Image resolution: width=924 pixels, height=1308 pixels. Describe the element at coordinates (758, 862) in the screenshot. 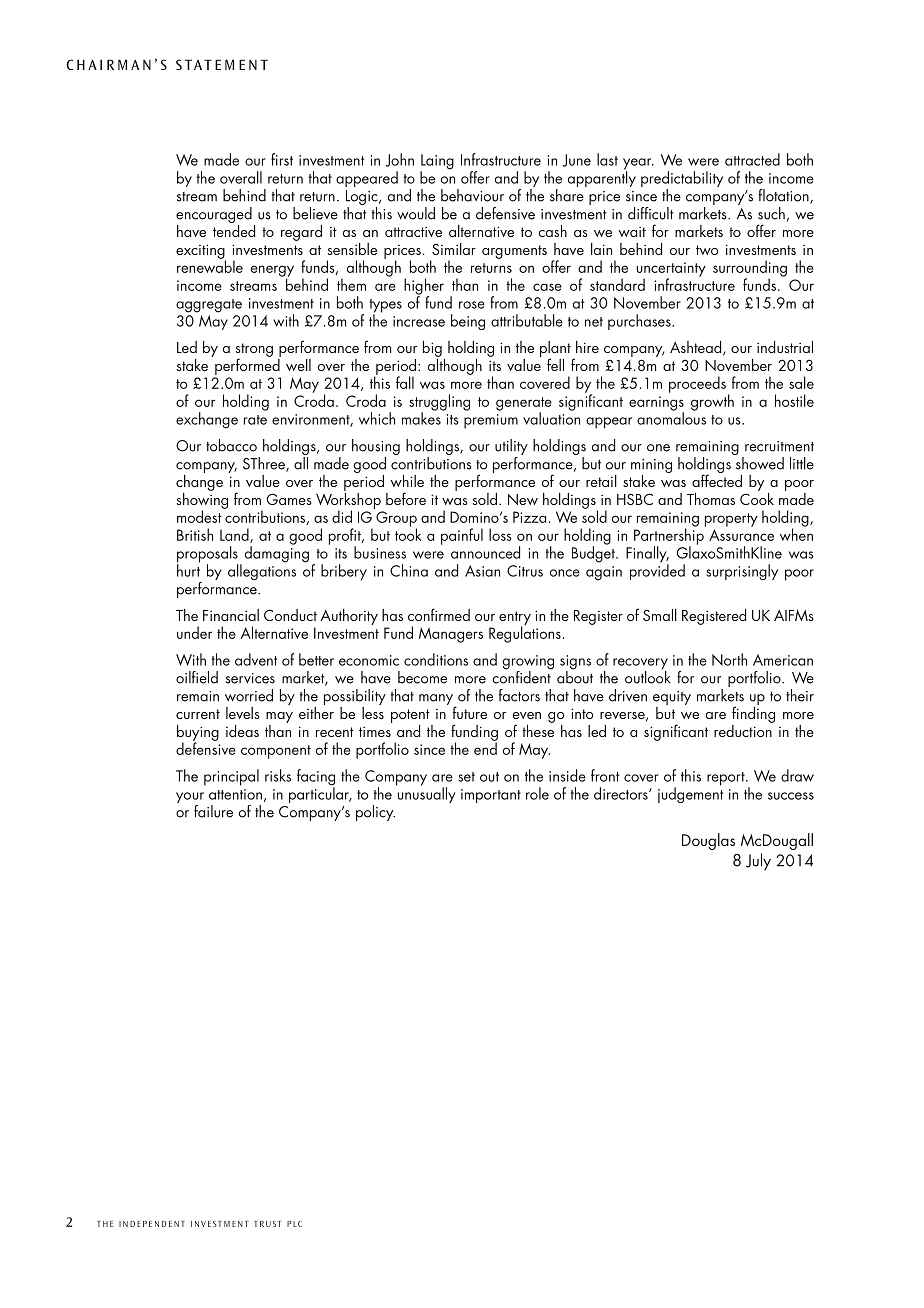

I see `July` at that location.
